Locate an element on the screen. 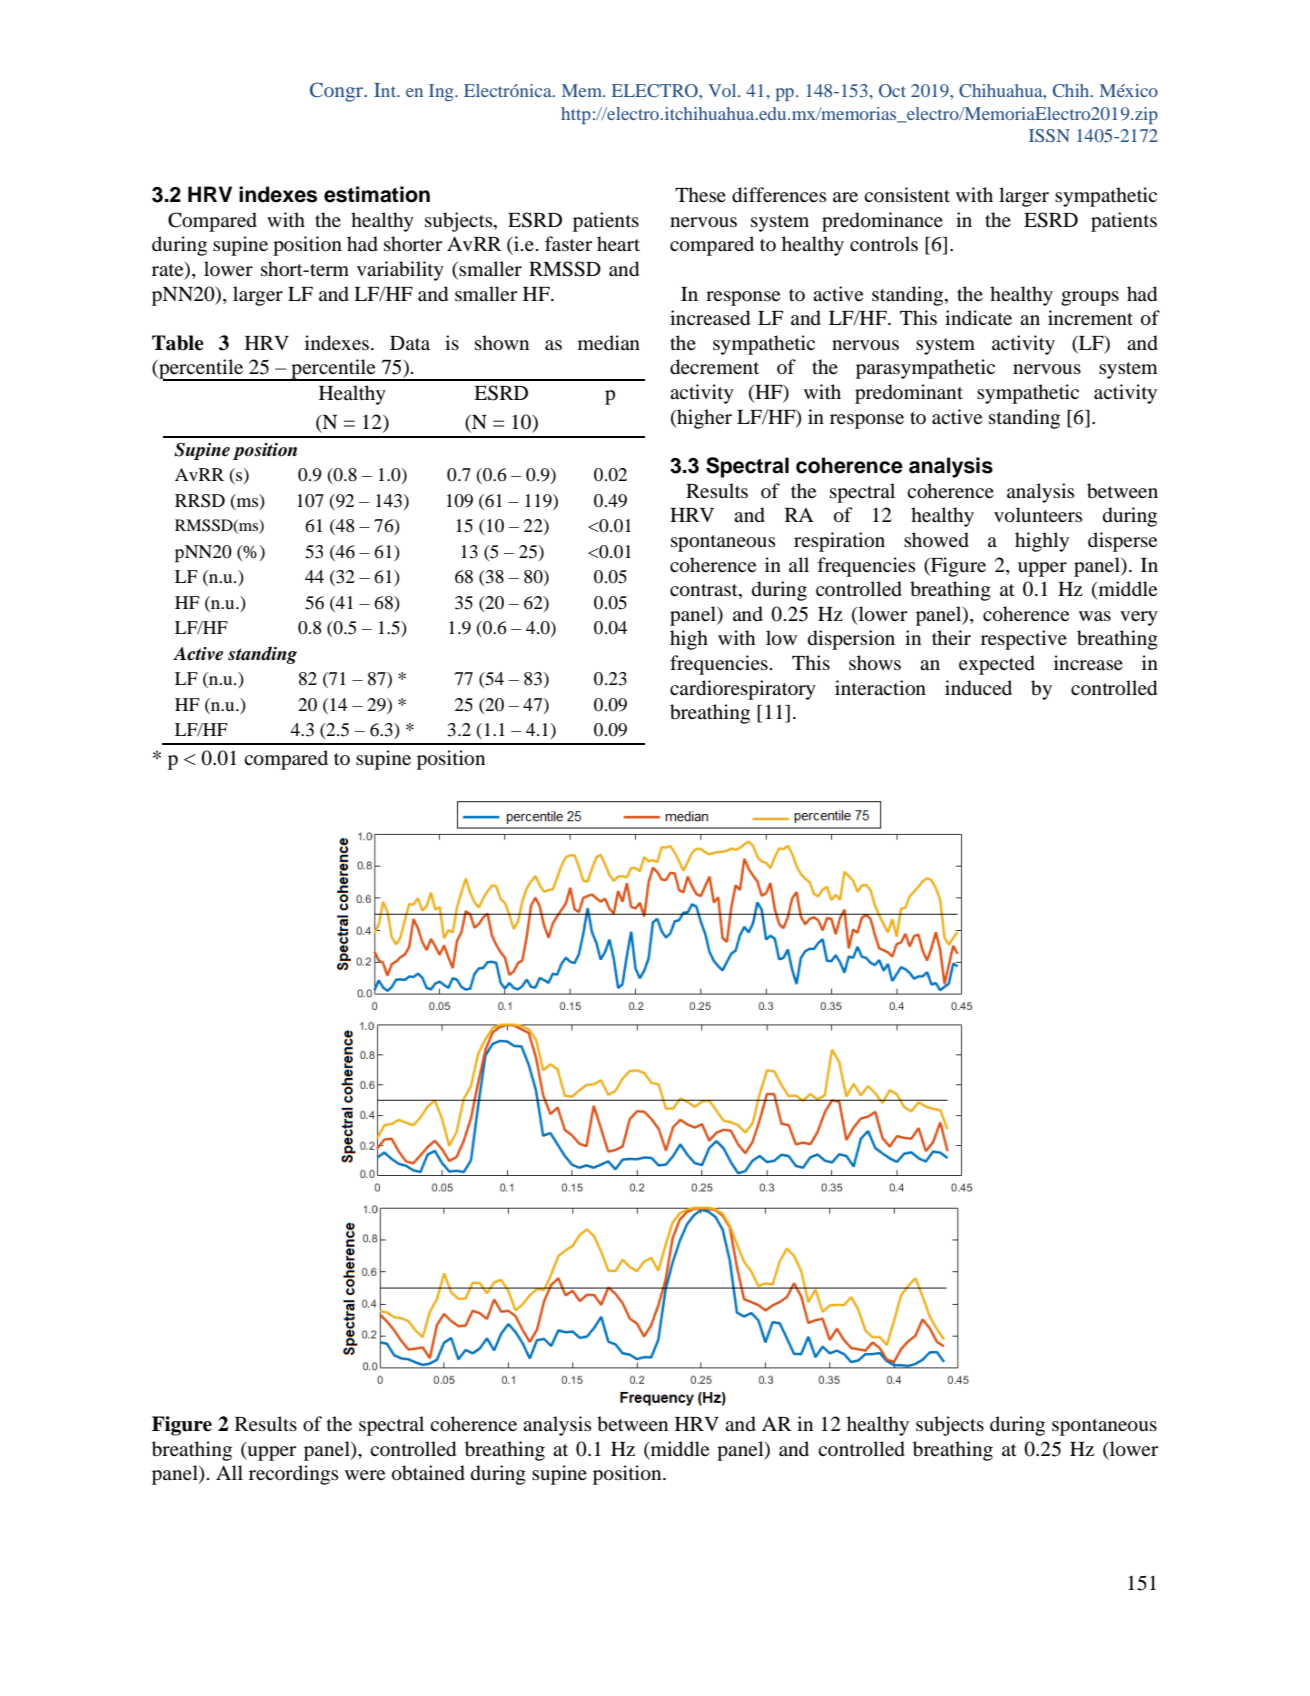 The height and width of the screenshot is (1696, 1310). interaction is located at coordinates (880, 688).
